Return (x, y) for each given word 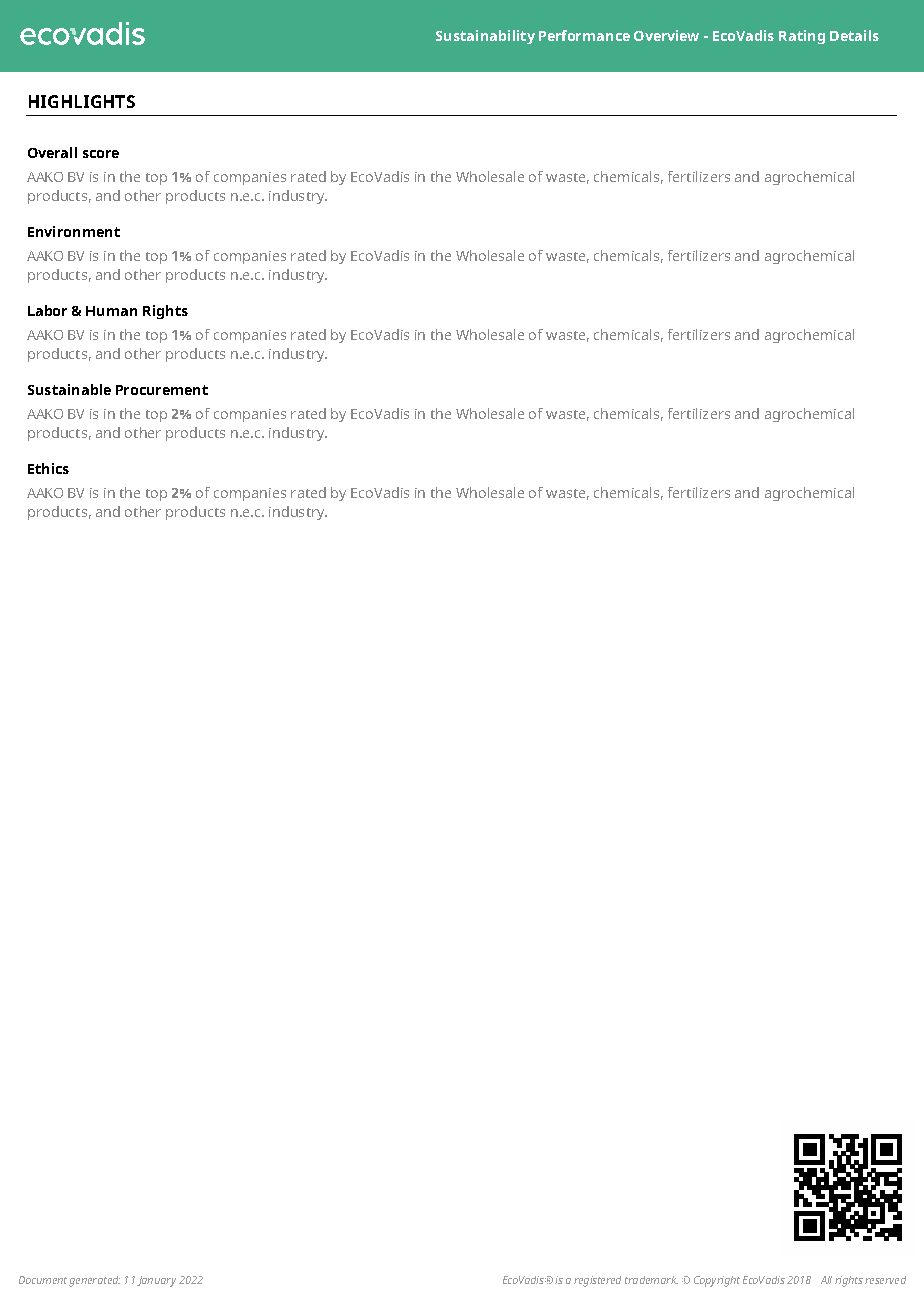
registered (597, 1281)
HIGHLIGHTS (82, 101)
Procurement (162, 390)
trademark (651, 1280)
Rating (802, 37)
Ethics (48, 468)
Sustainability (485, 37)
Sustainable (69, 389)
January (156, 1281)
